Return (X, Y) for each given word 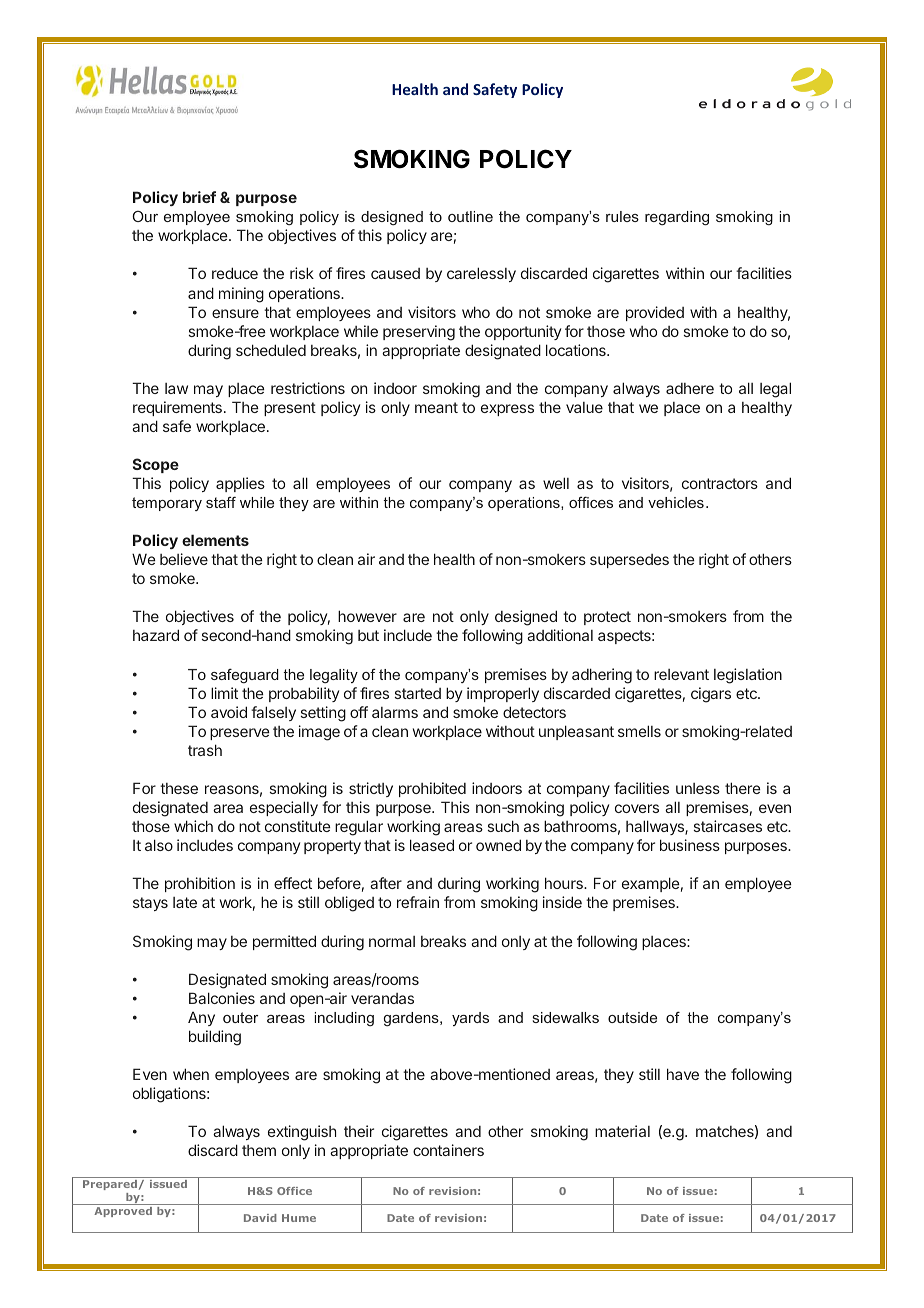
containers (448, 1150)
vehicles (676, 502)
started (418, 693)
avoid (229, 712)
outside (632, 1017)
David (260, 1218)
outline (470, 216)
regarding (677, 218)
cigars (711, 695)
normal (392, 941)
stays (150, 904)
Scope (156, 465)
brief (199, 197)
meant (436, 407)
